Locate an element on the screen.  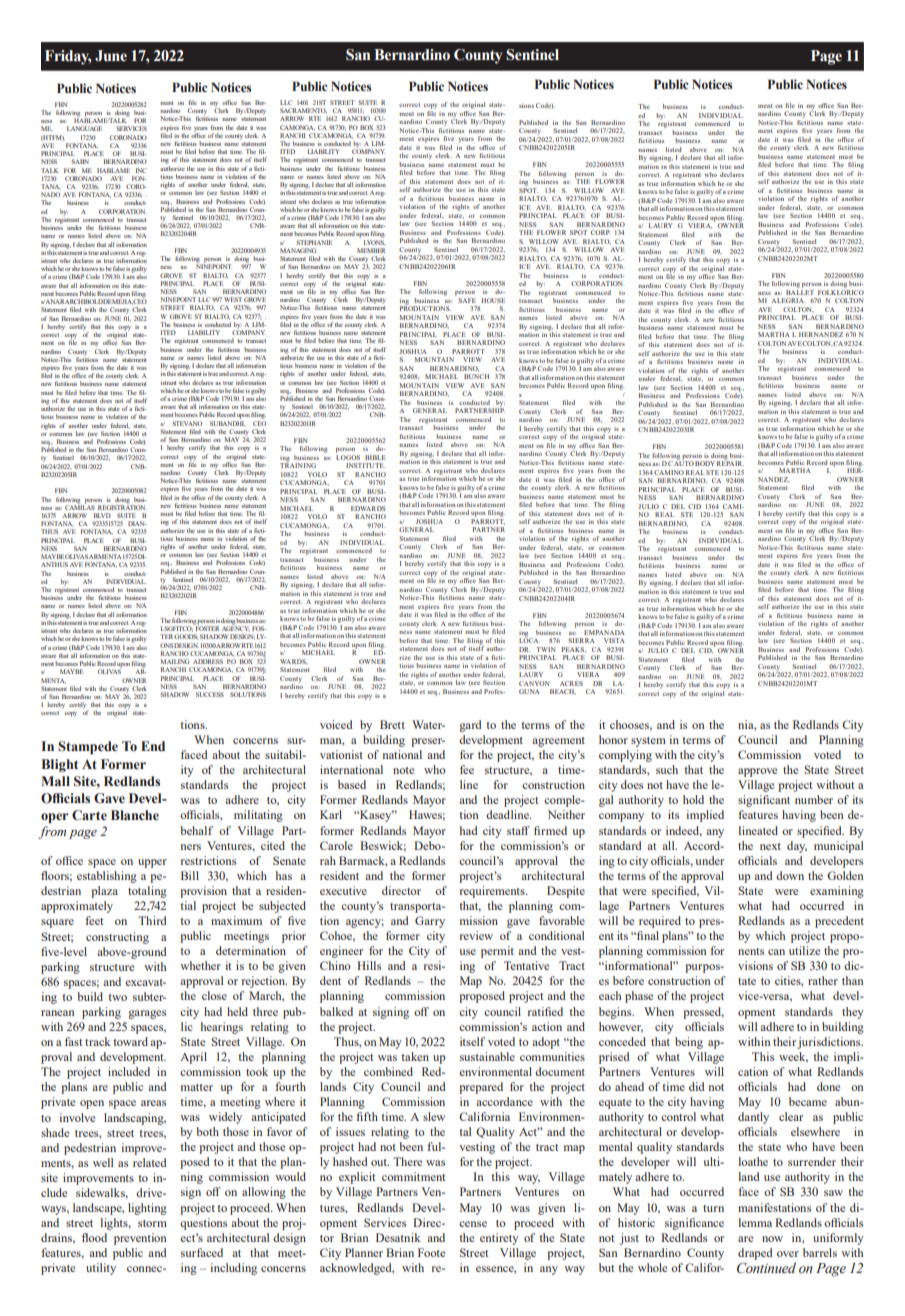
LOGOS is located at coordinates (348, 456).
